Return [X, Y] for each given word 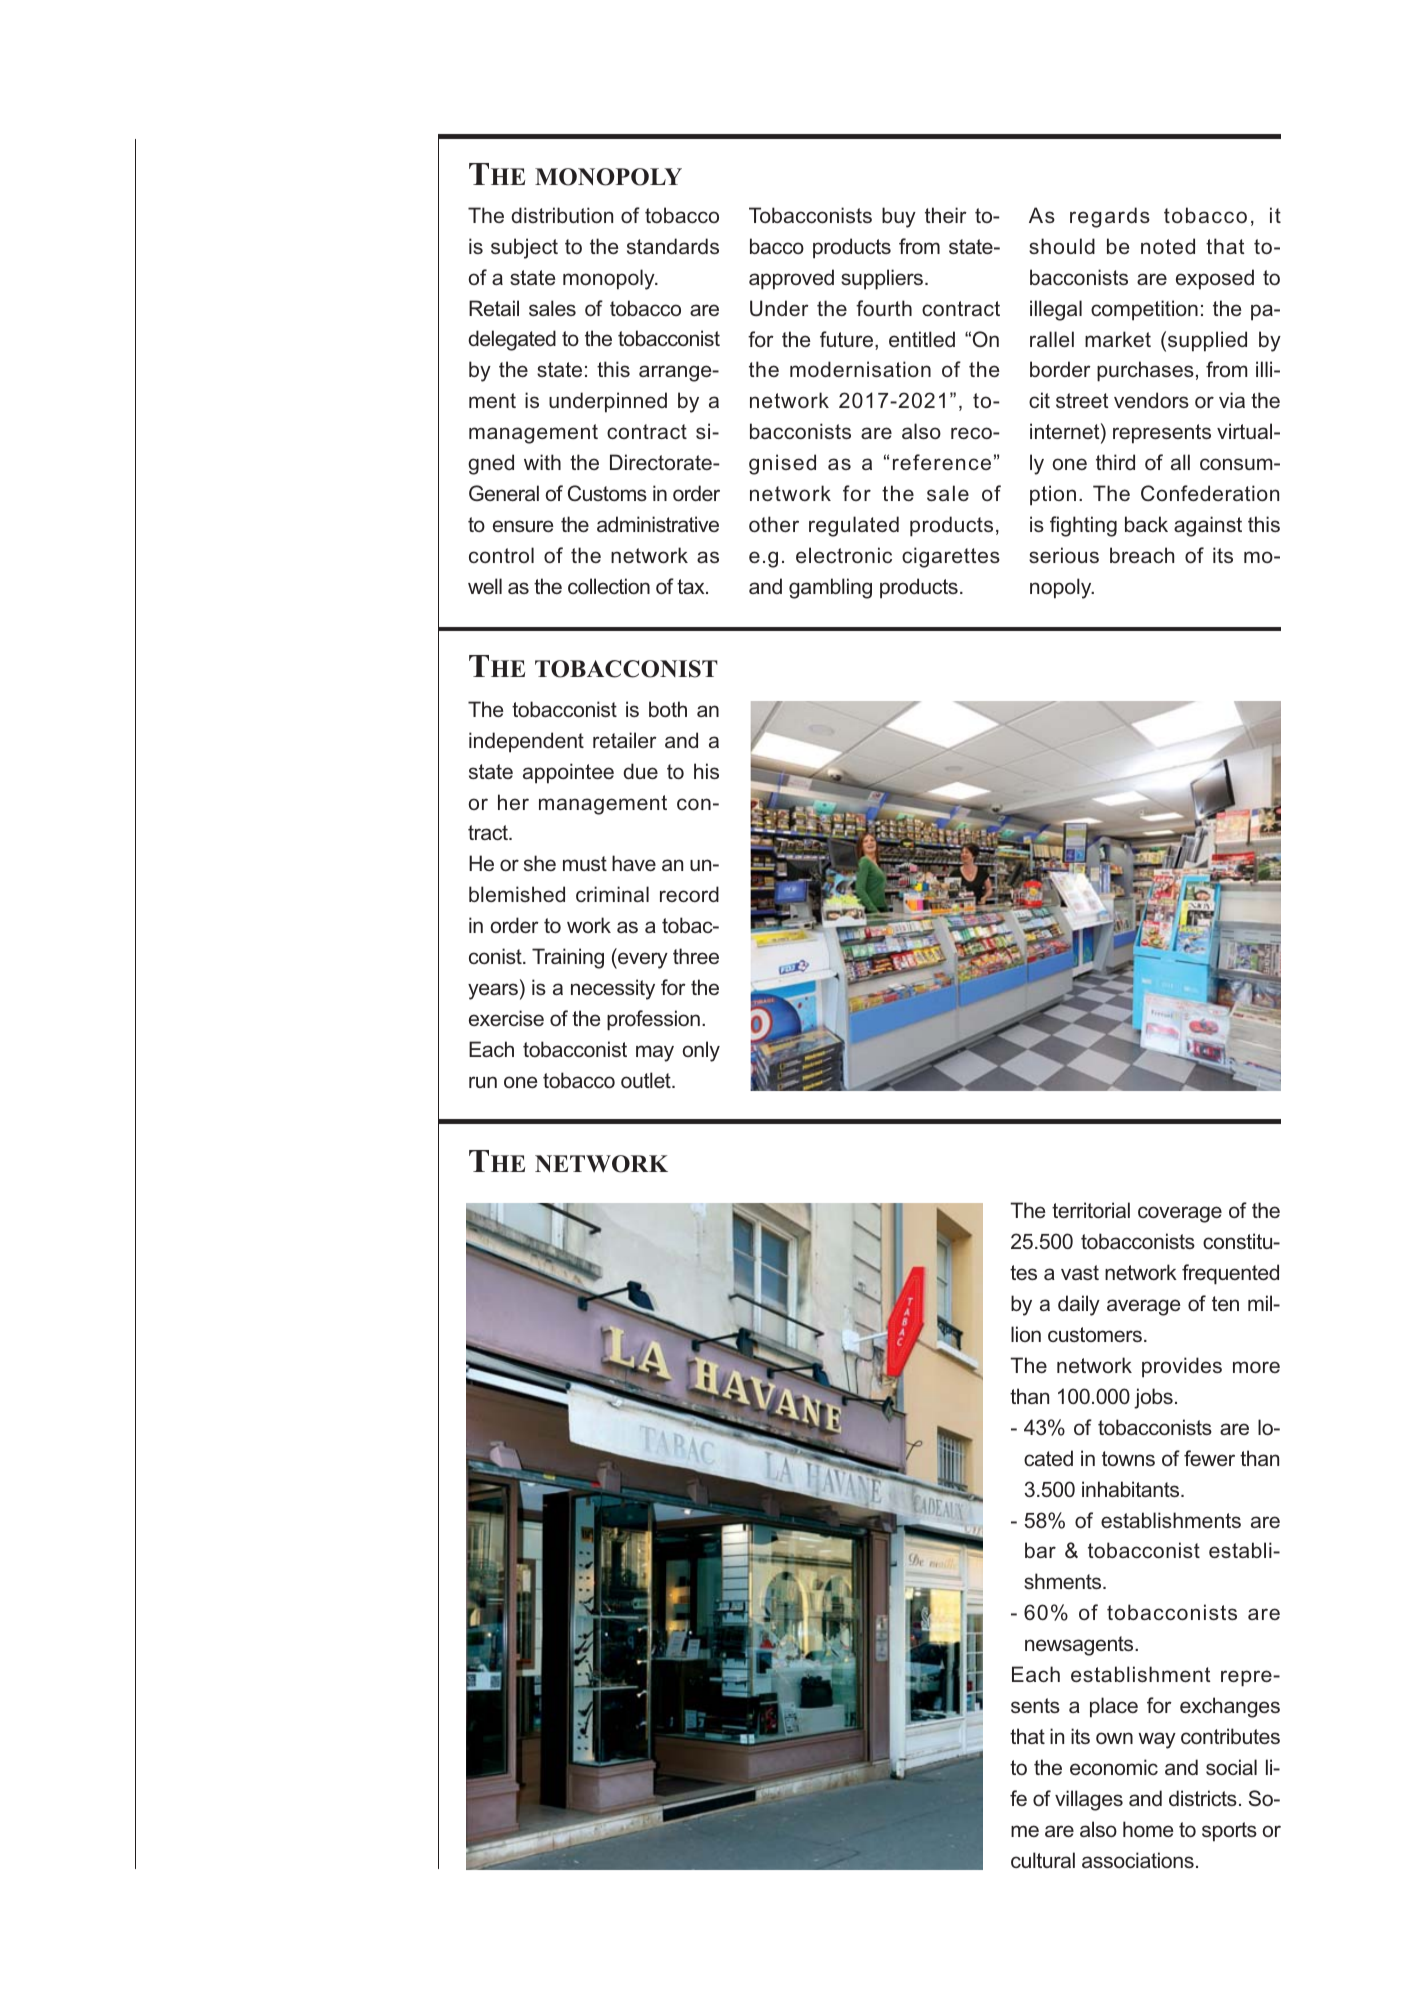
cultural [1043, 1860]
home [1148, 1829]
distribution [562, 215]
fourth [884, 308]
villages [1089, 1800]
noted [1168, 246]
